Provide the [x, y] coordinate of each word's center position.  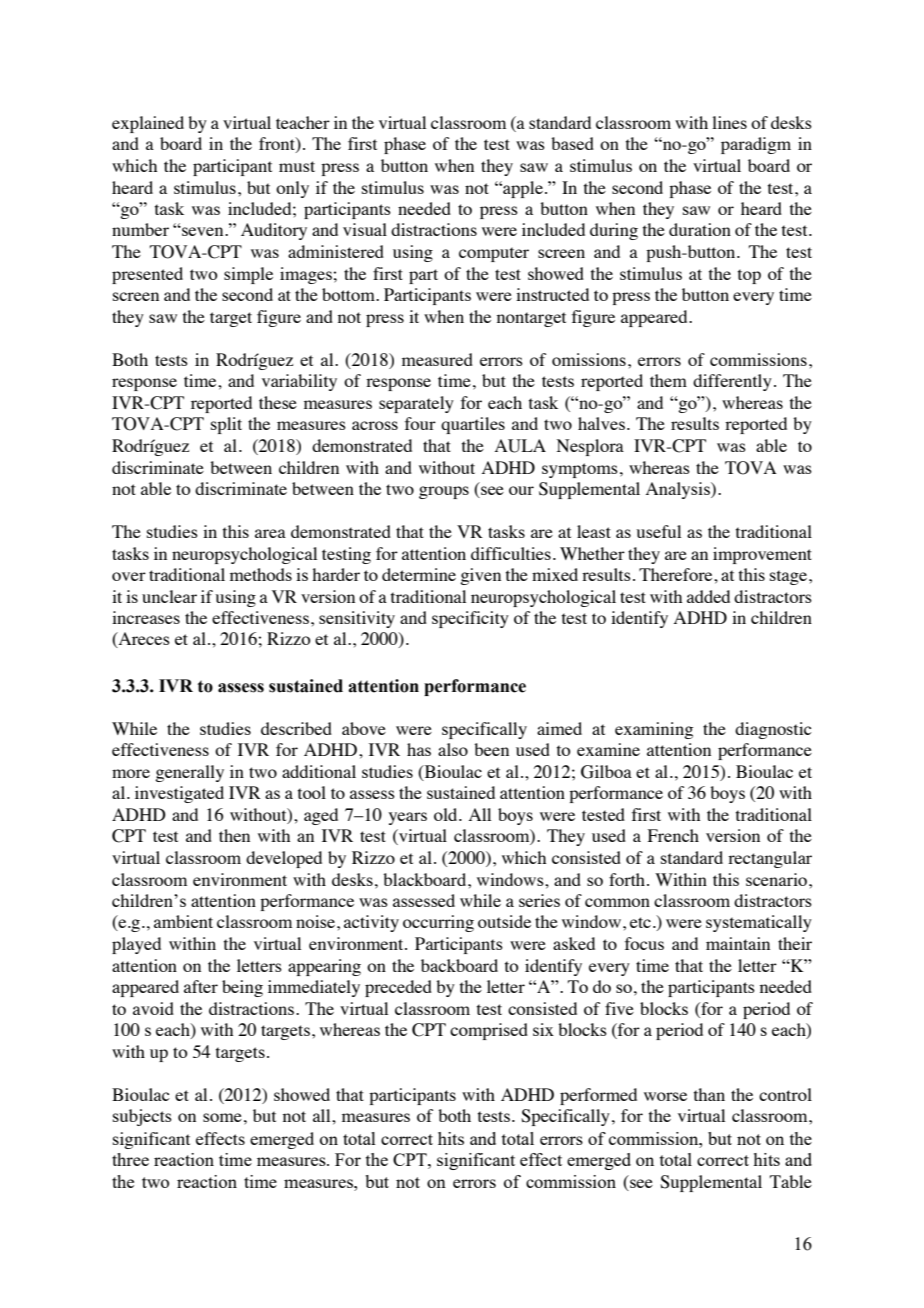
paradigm [756, 145]
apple [522, 189]
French [673, 835]
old [447, 814]
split [226, 425]
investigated [179, 794]
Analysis [679, 490]
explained [148, 124]
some [222, 1117]
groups [444, 492]
